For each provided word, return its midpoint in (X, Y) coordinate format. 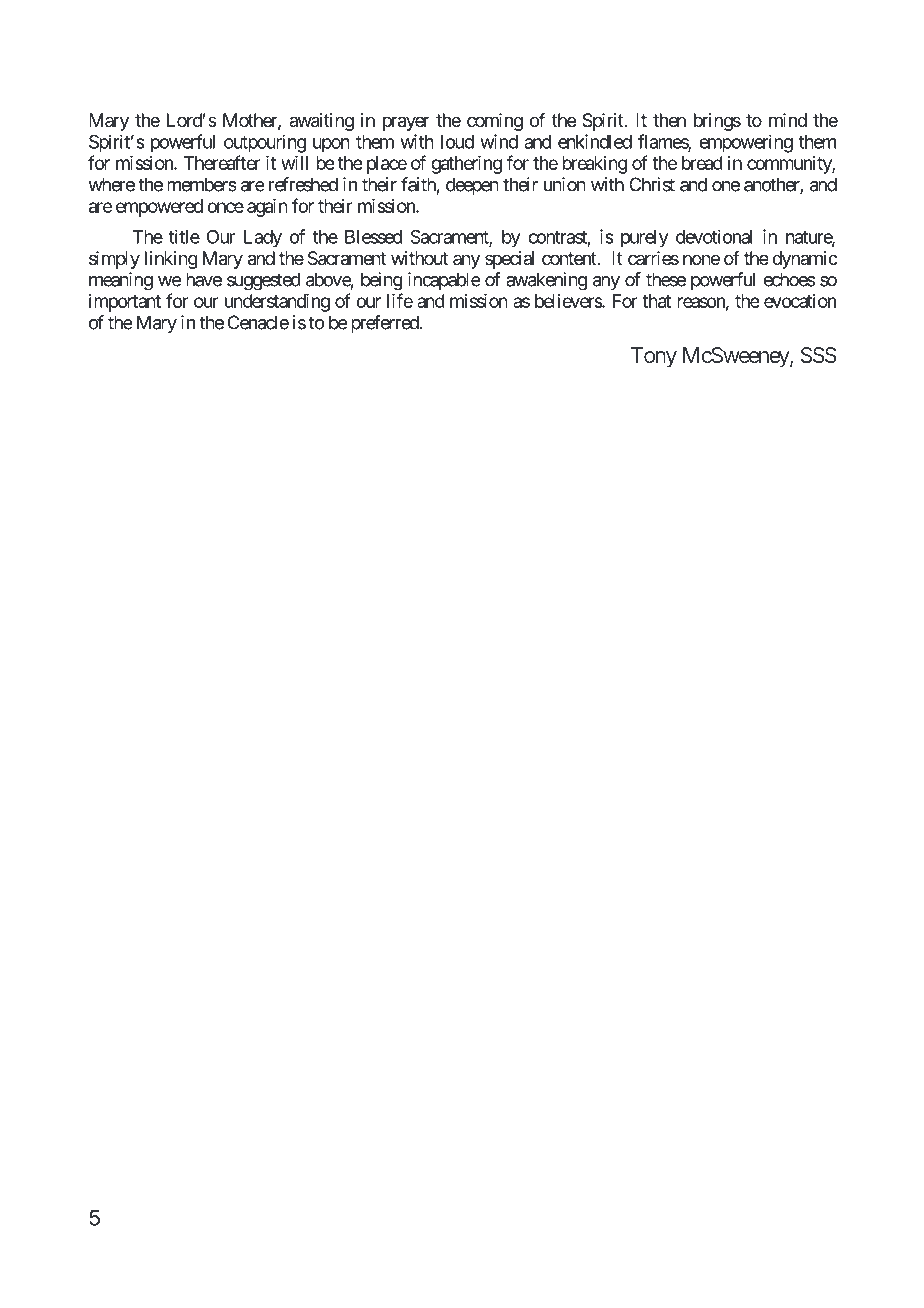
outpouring (265, 143)
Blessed (373, 237)
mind (788, 120)
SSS (819, 355)
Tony (654, 357)
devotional (714, 236)
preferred (385, 324)
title (184, 236)
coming (495, 122)
